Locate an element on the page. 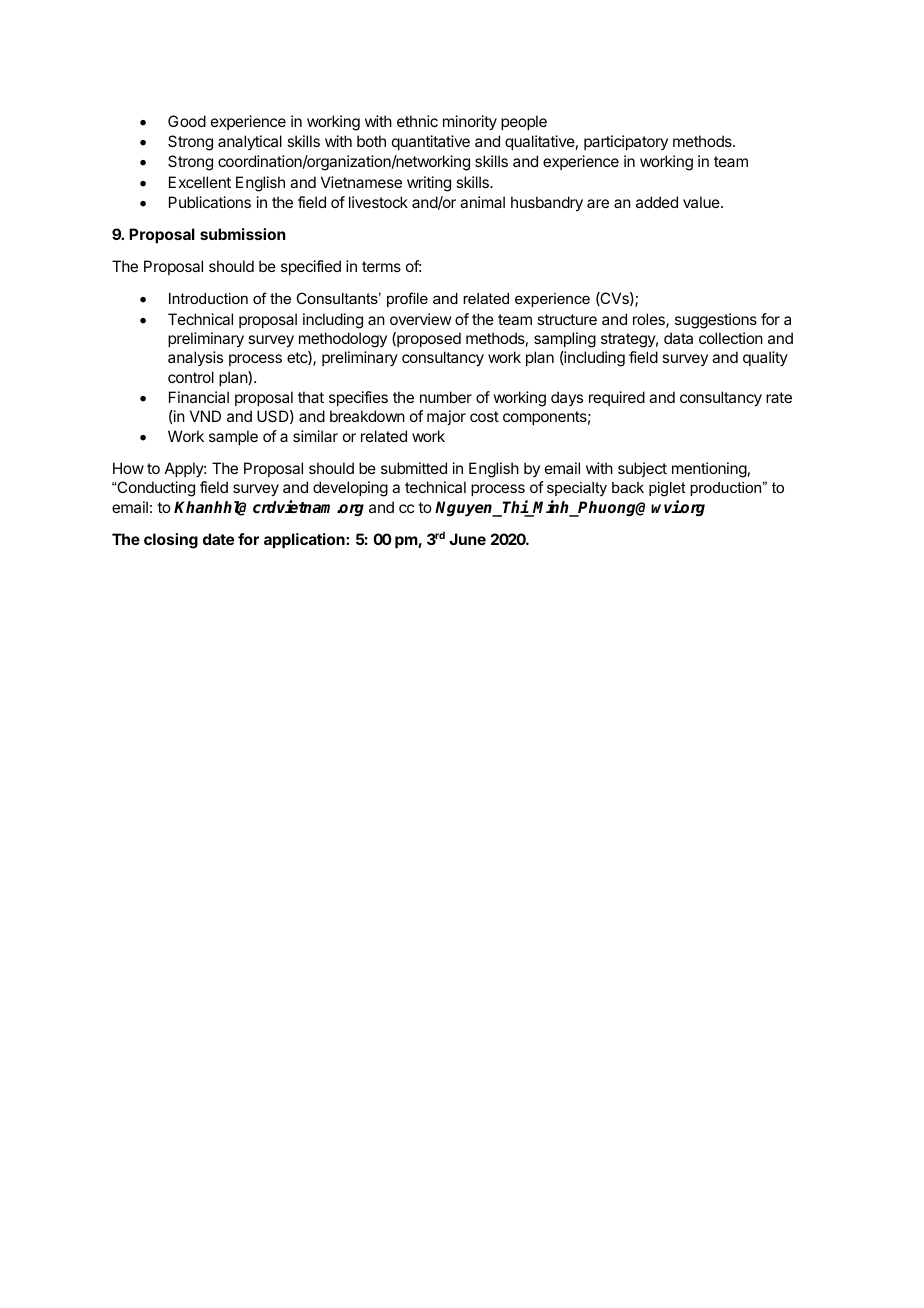 This document has width=924, height=1308. quantitative is located at coordinates (431, 142).
